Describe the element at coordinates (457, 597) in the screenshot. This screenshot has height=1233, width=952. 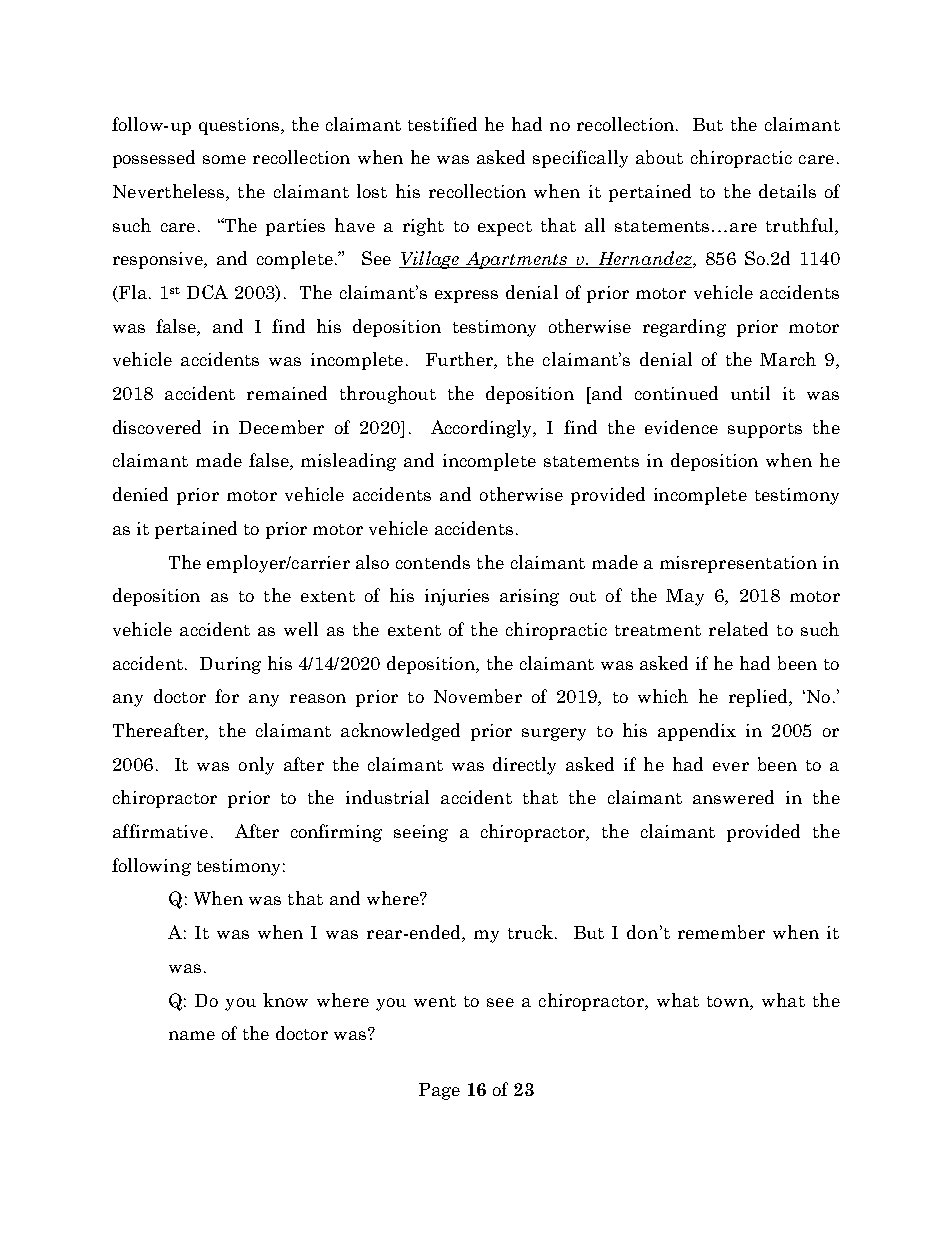
I see `injuries` at that location.
